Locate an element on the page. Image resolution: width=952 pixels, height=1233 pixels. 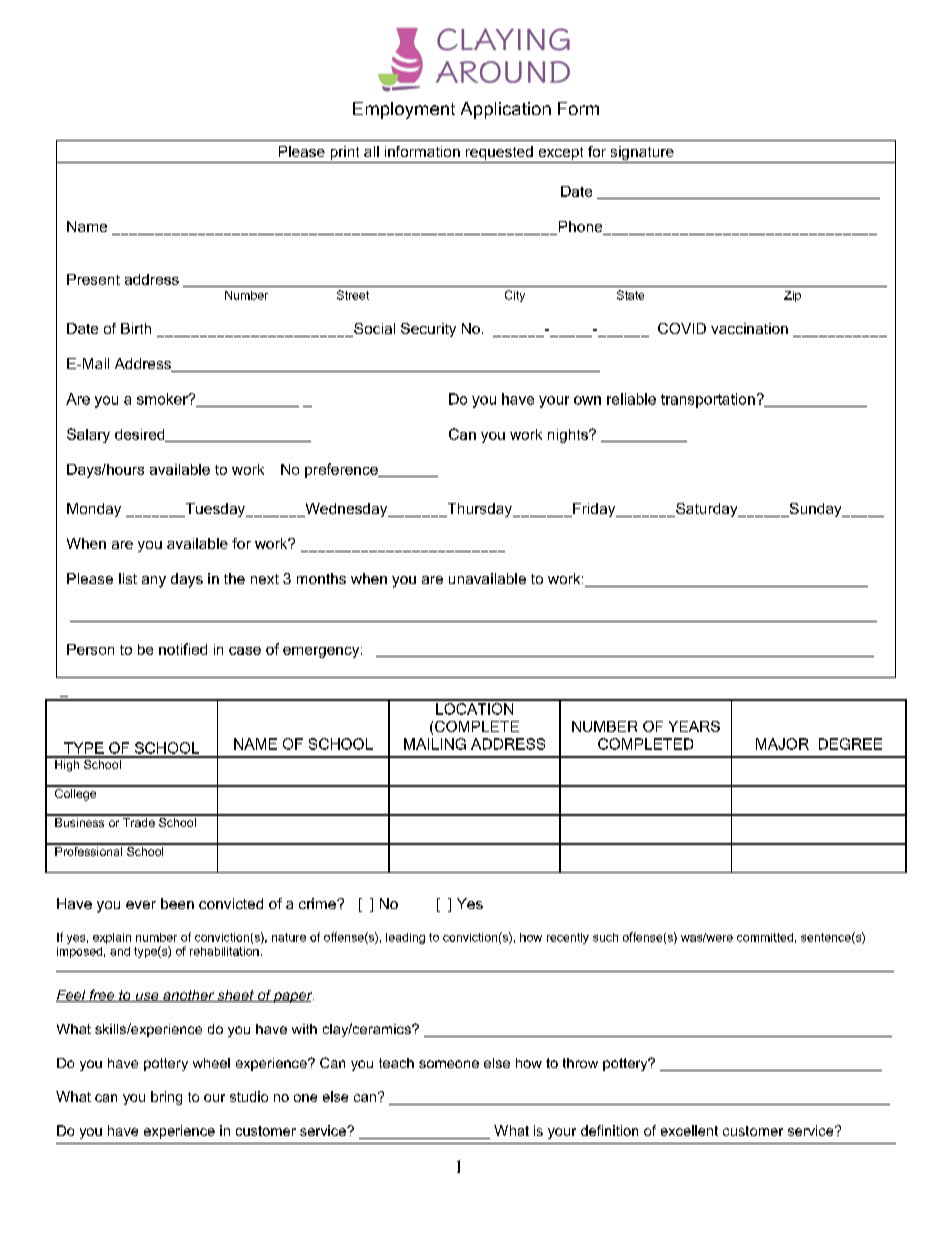
excellent is located at coordinates (689, 1130).
